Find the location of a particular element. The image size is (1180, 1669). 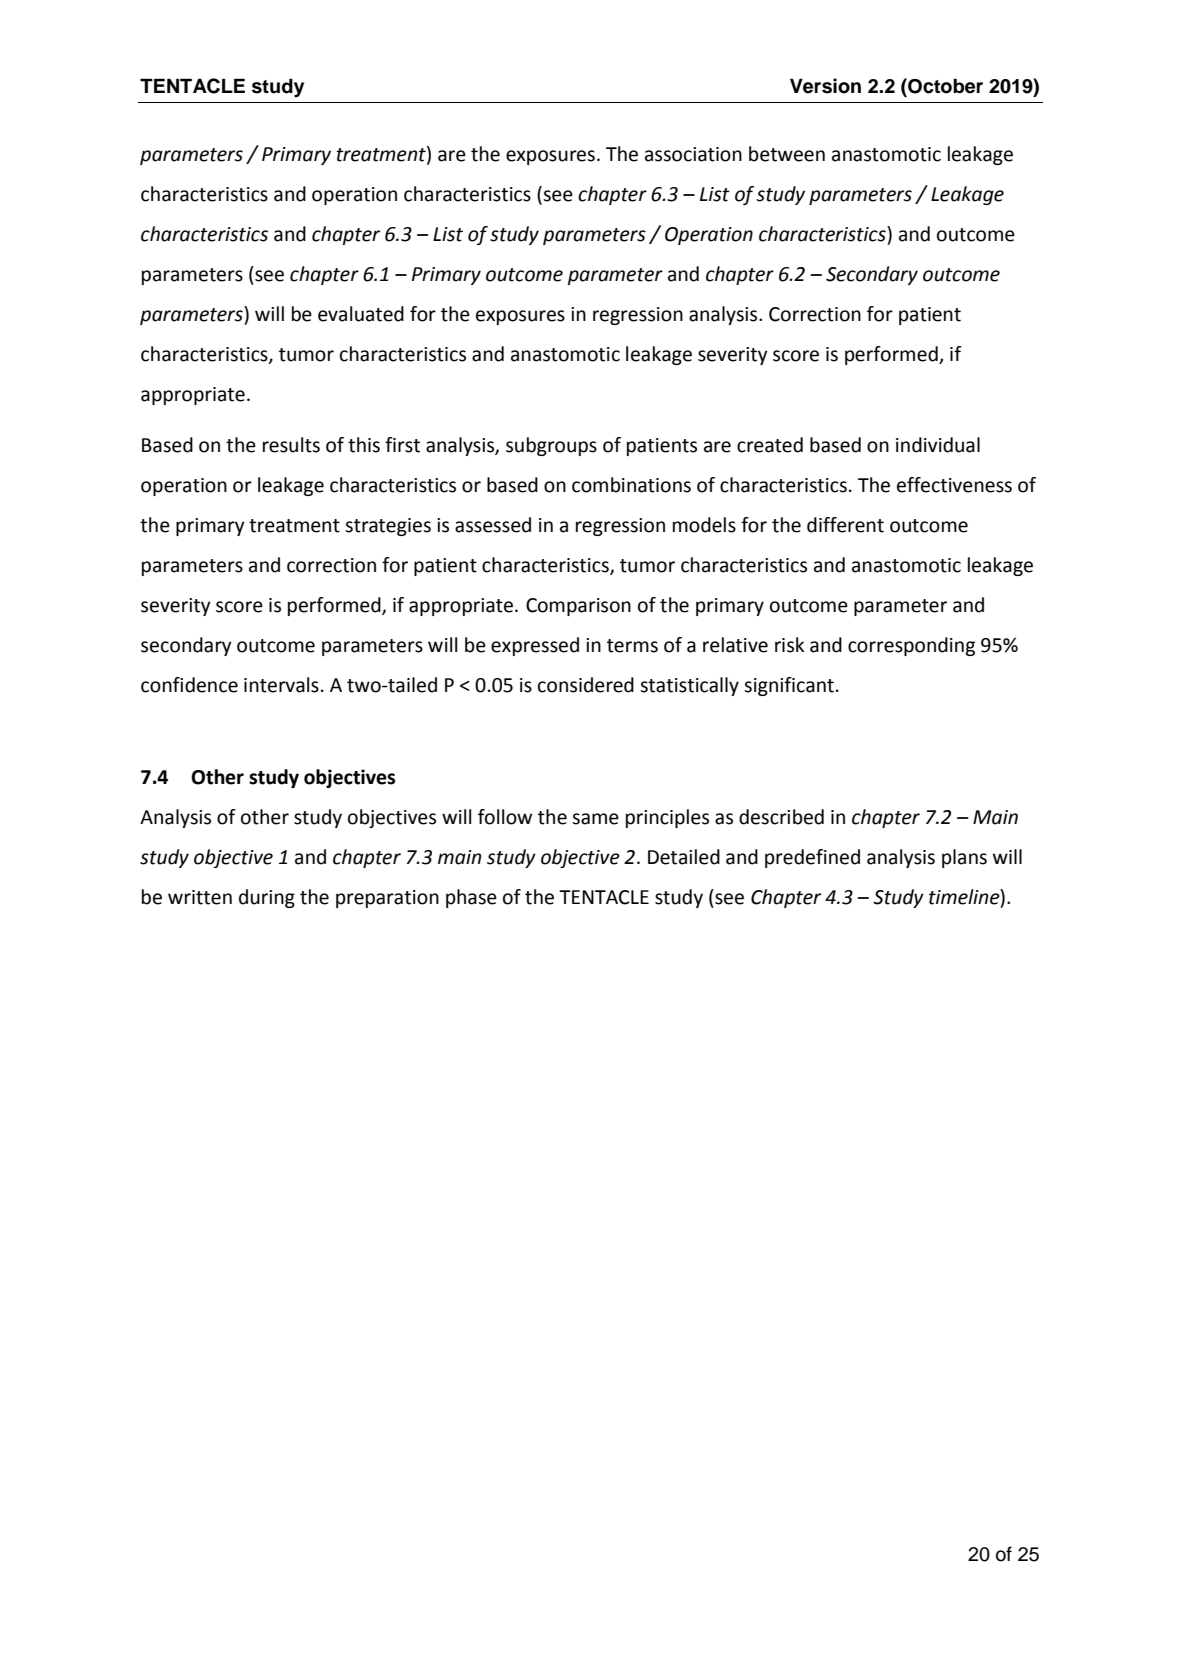

subgroups is located at coordinates (551, 446).
